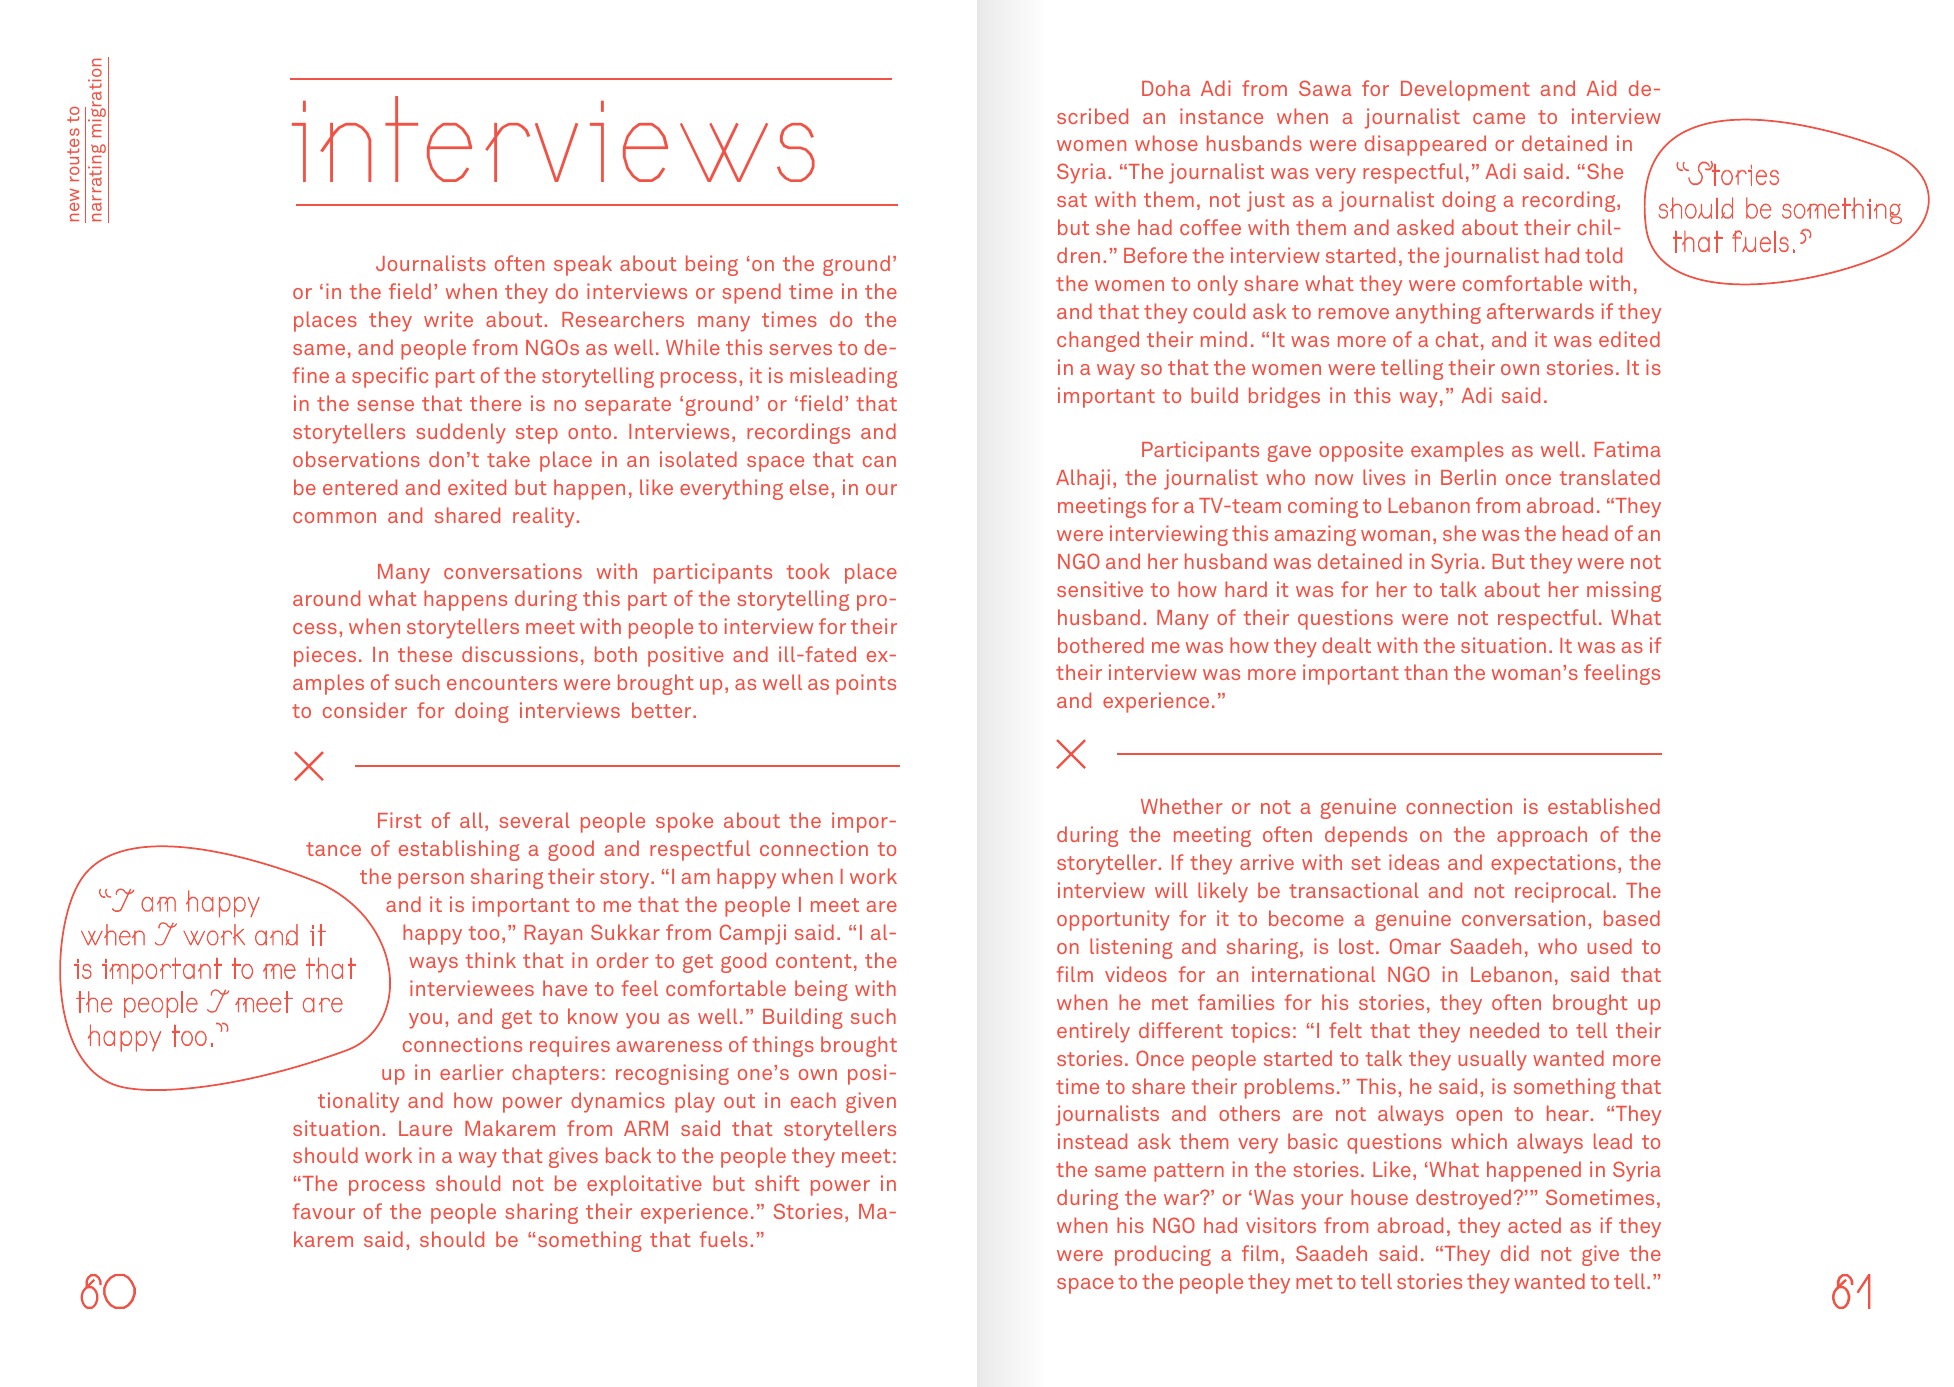 The height and width of the image is (1387, 1954). I want to click on came, so click(1499, 118).
